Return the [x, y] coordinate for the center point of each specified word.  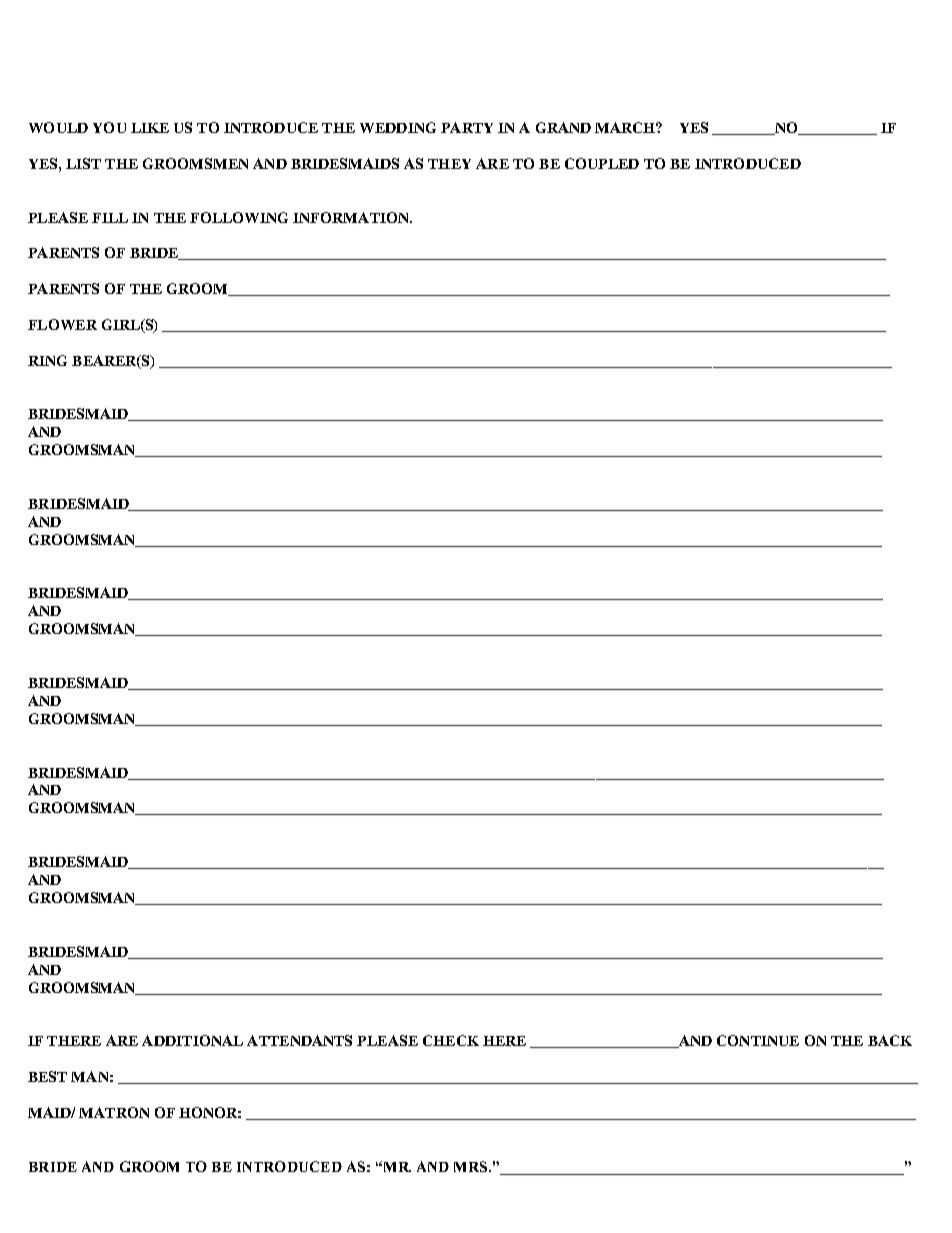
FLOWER [62, 324]
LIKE [150, 128]
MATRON [114, 1112]
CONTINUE [758, 1040]
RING [47, 360]
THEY [449, 164]
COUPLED [602, 163]
